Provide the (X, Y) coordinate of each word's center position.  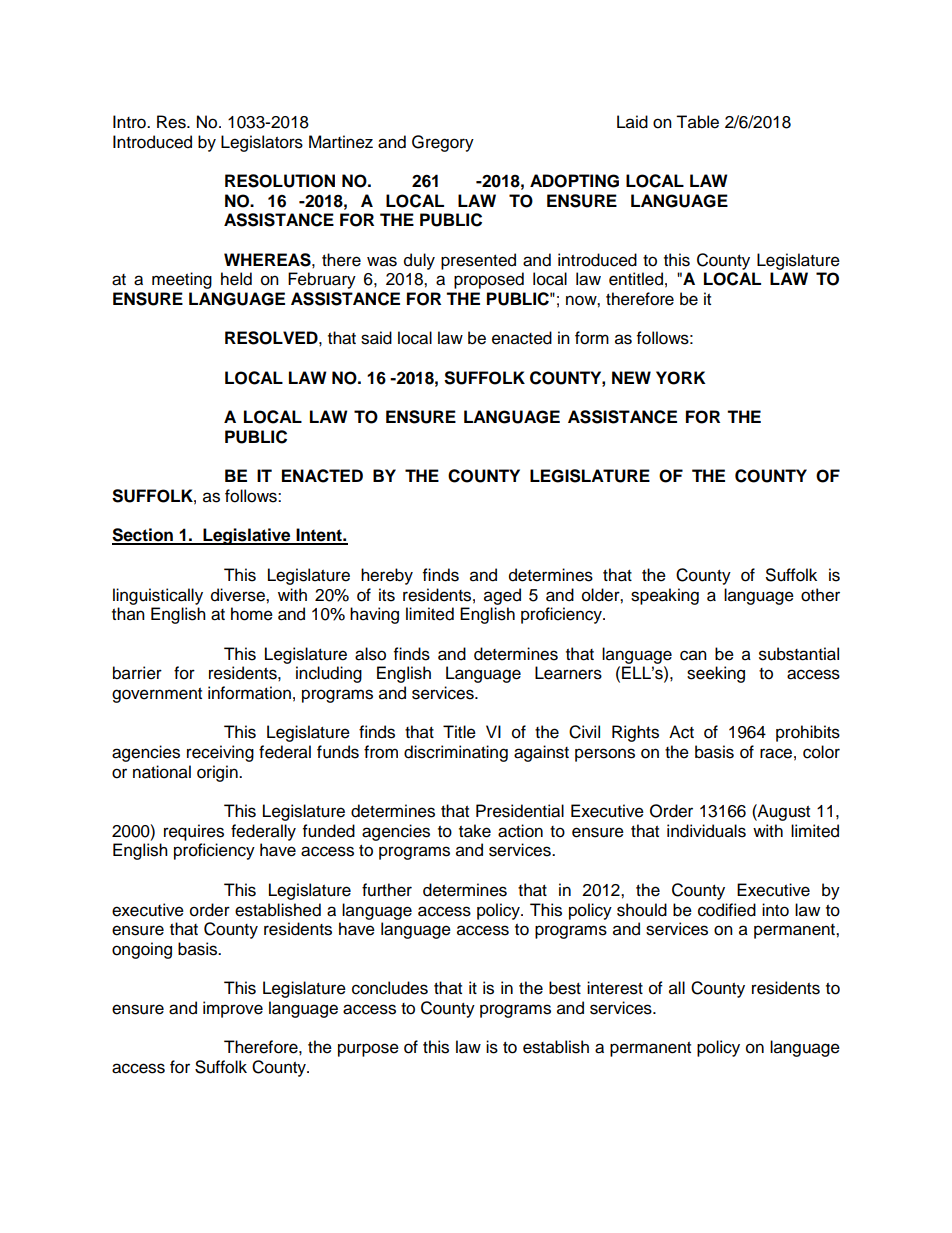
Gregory (443, 143)
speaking (665, 596)
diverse (239, 595)
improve (233, 1009)
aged (502, 596)
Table (697, 122)
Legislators (262, 143)
